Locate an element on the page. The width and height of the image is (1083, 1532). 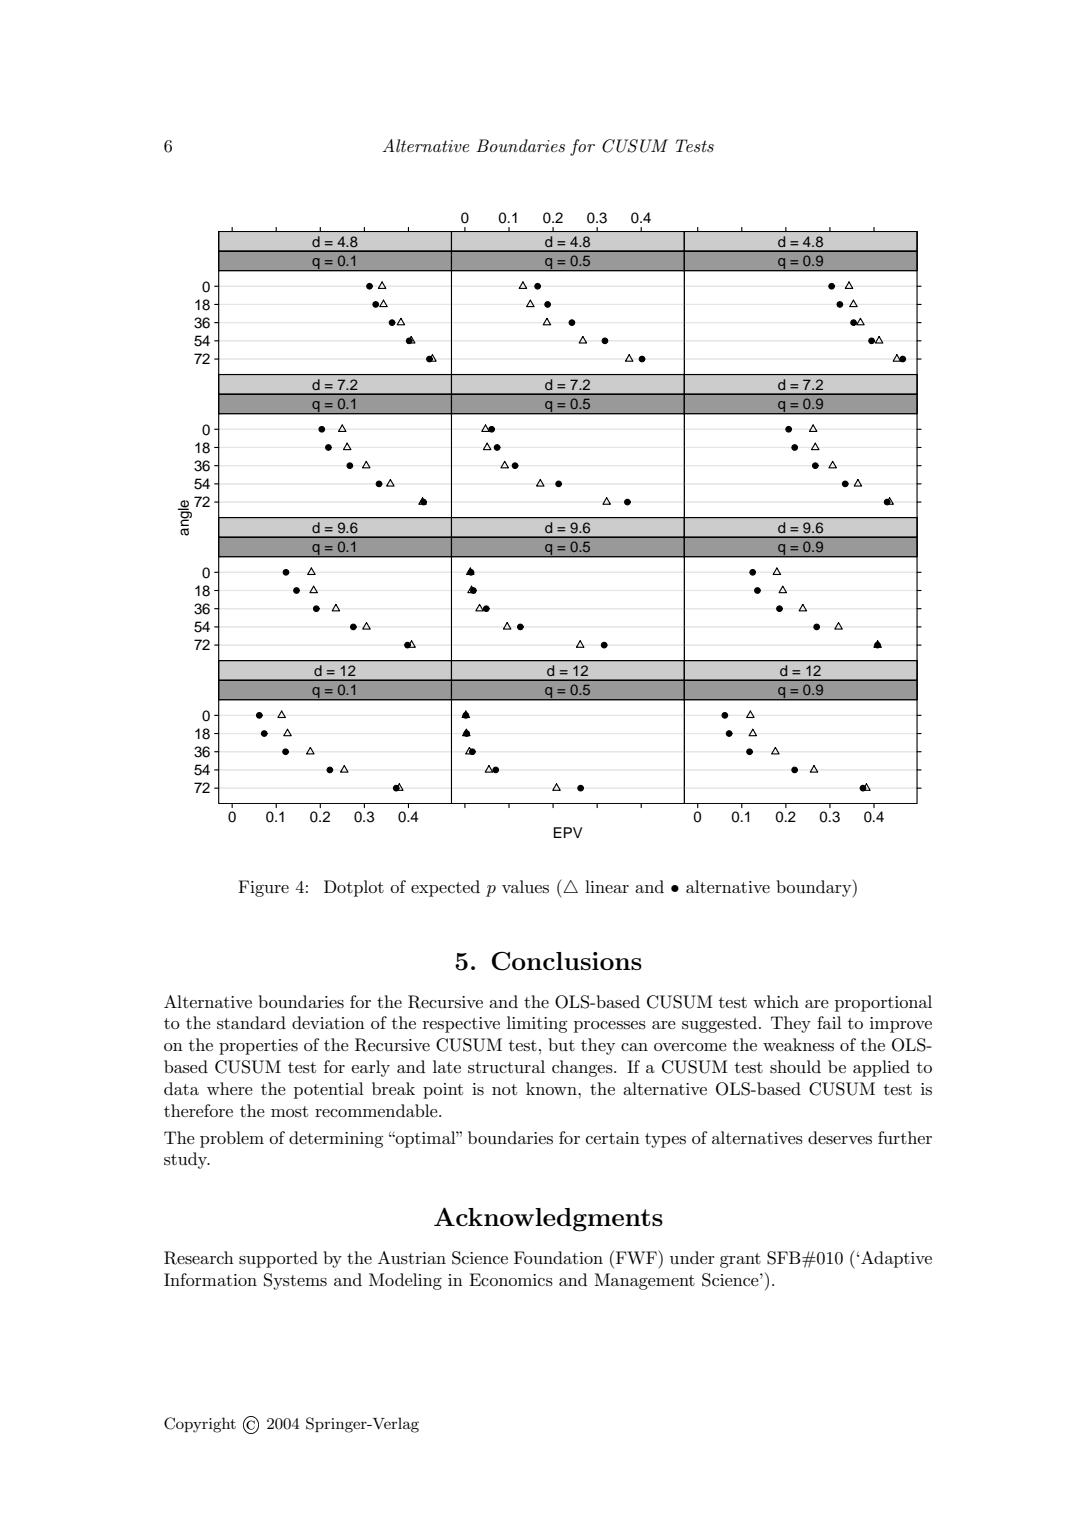
values is located at coordinates (525, 886).
